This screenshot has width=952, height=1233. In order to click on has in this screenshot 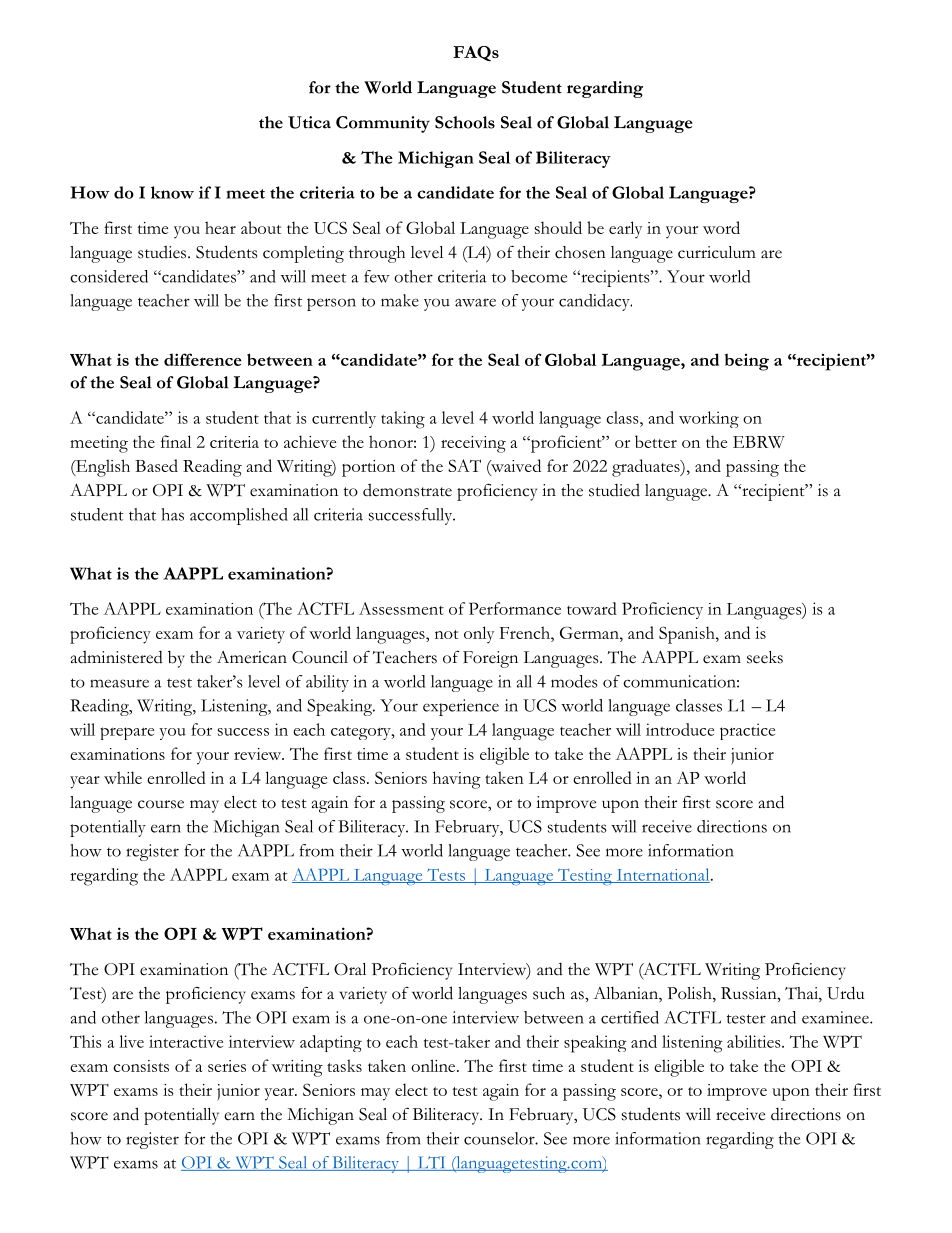, I will do `click(172, 514)`.
